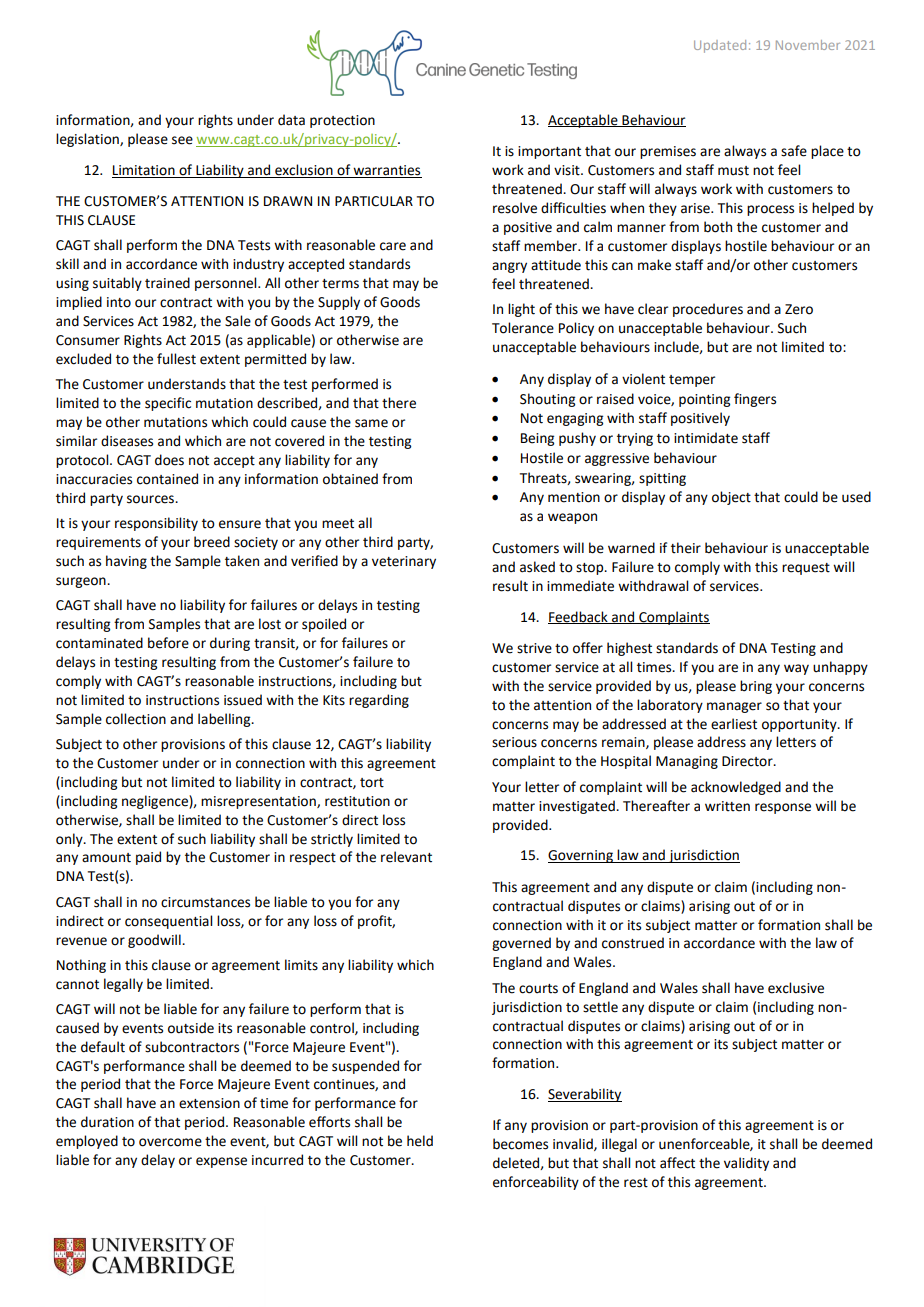 This screenshot has height=1307, width=924. Describe the element at coordinates (514, 742) in the screenshot. I see `serious` at that location.
